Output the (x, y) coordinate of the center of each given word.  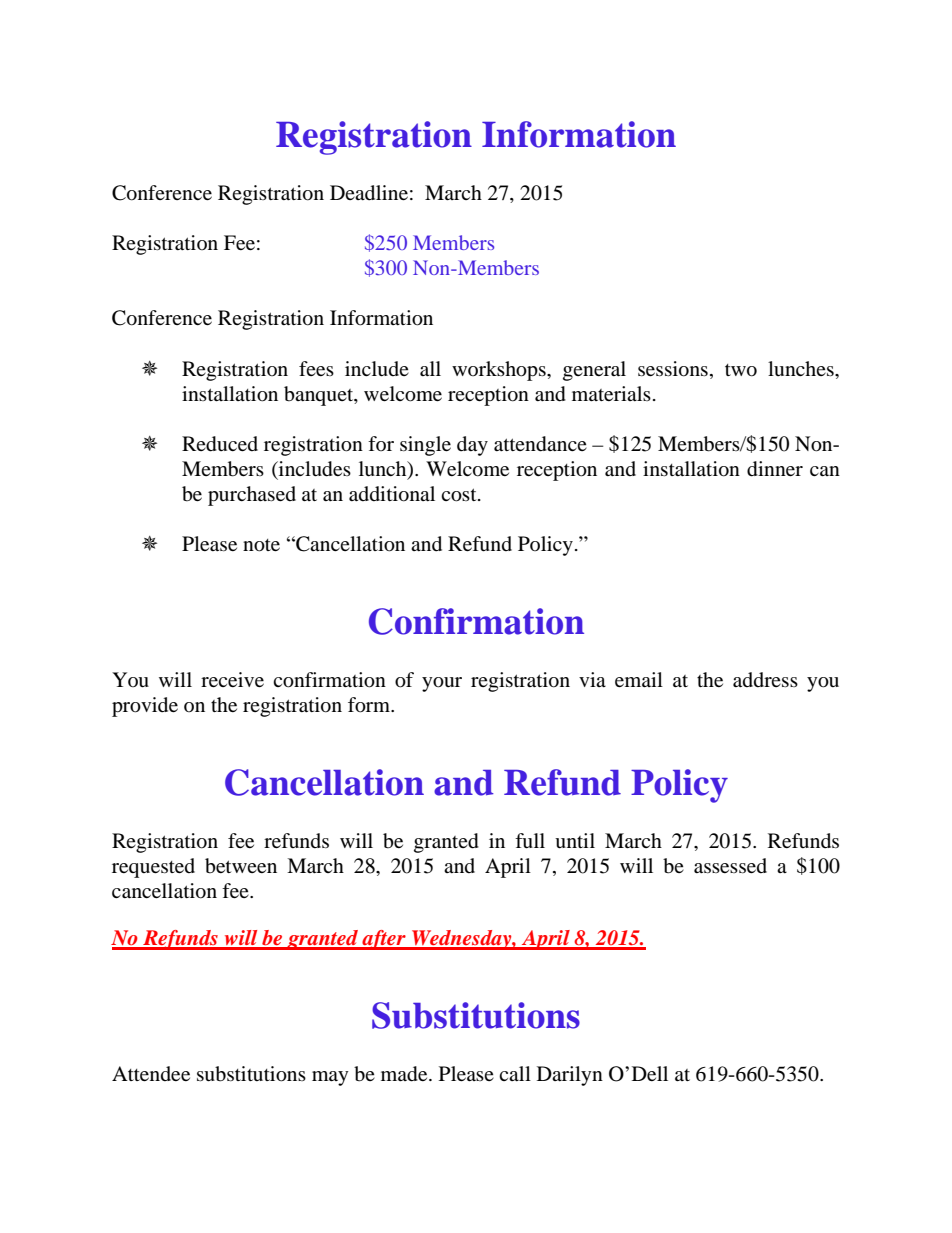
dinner (775, 469)
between (241, 866)
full (530, 841)
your (442, 684)
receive (232, 679)
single (425, 446)
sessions (673, 369)
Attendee (151, 1073)
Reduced (220, 444)
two (741, 370)
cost (460, 495)
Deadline (369, 193)
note (261, 545)
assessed (730, 865)
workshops (500, 371)
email (639, 679)
